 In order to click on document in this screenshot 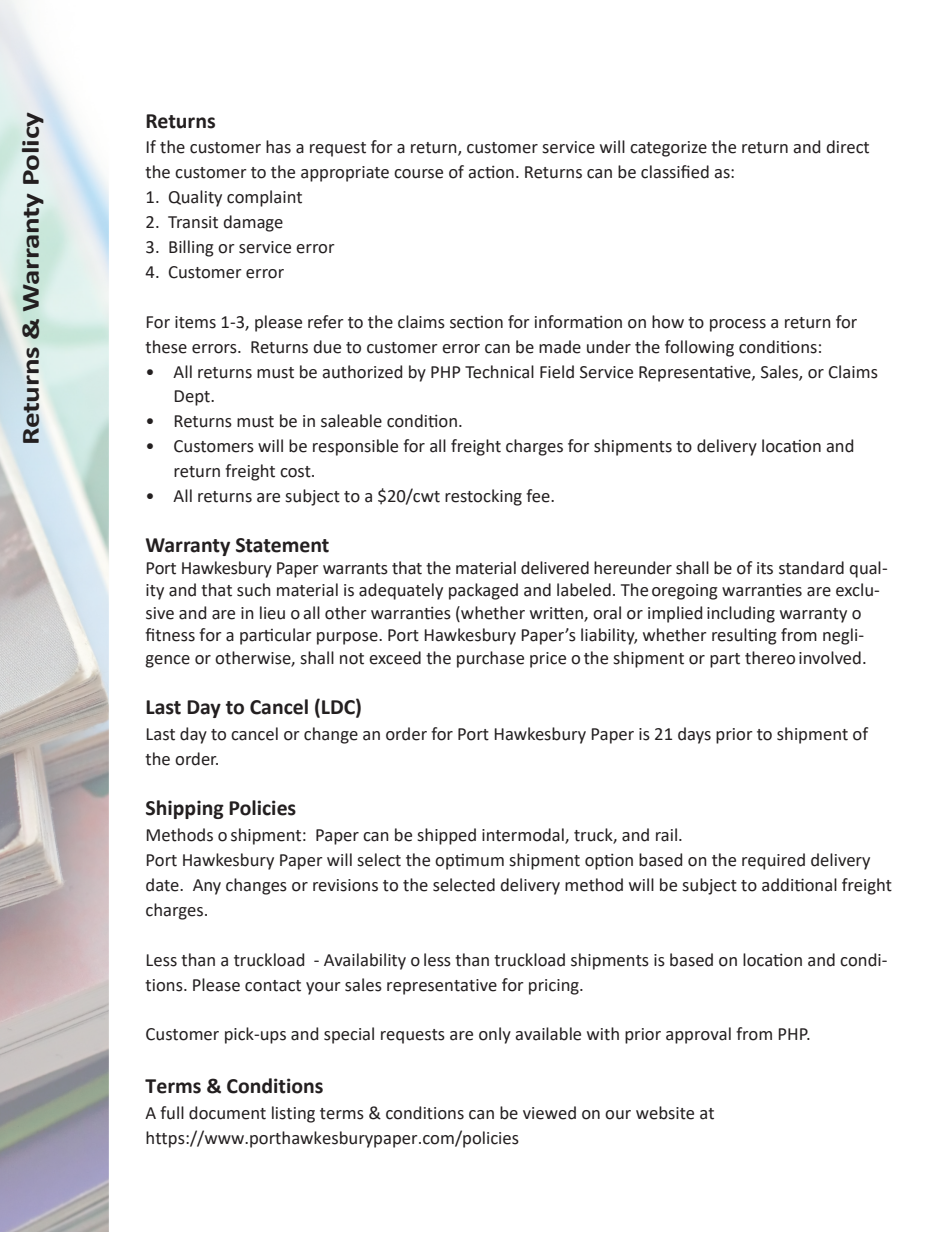, I will do `click(227, 1113)`.
